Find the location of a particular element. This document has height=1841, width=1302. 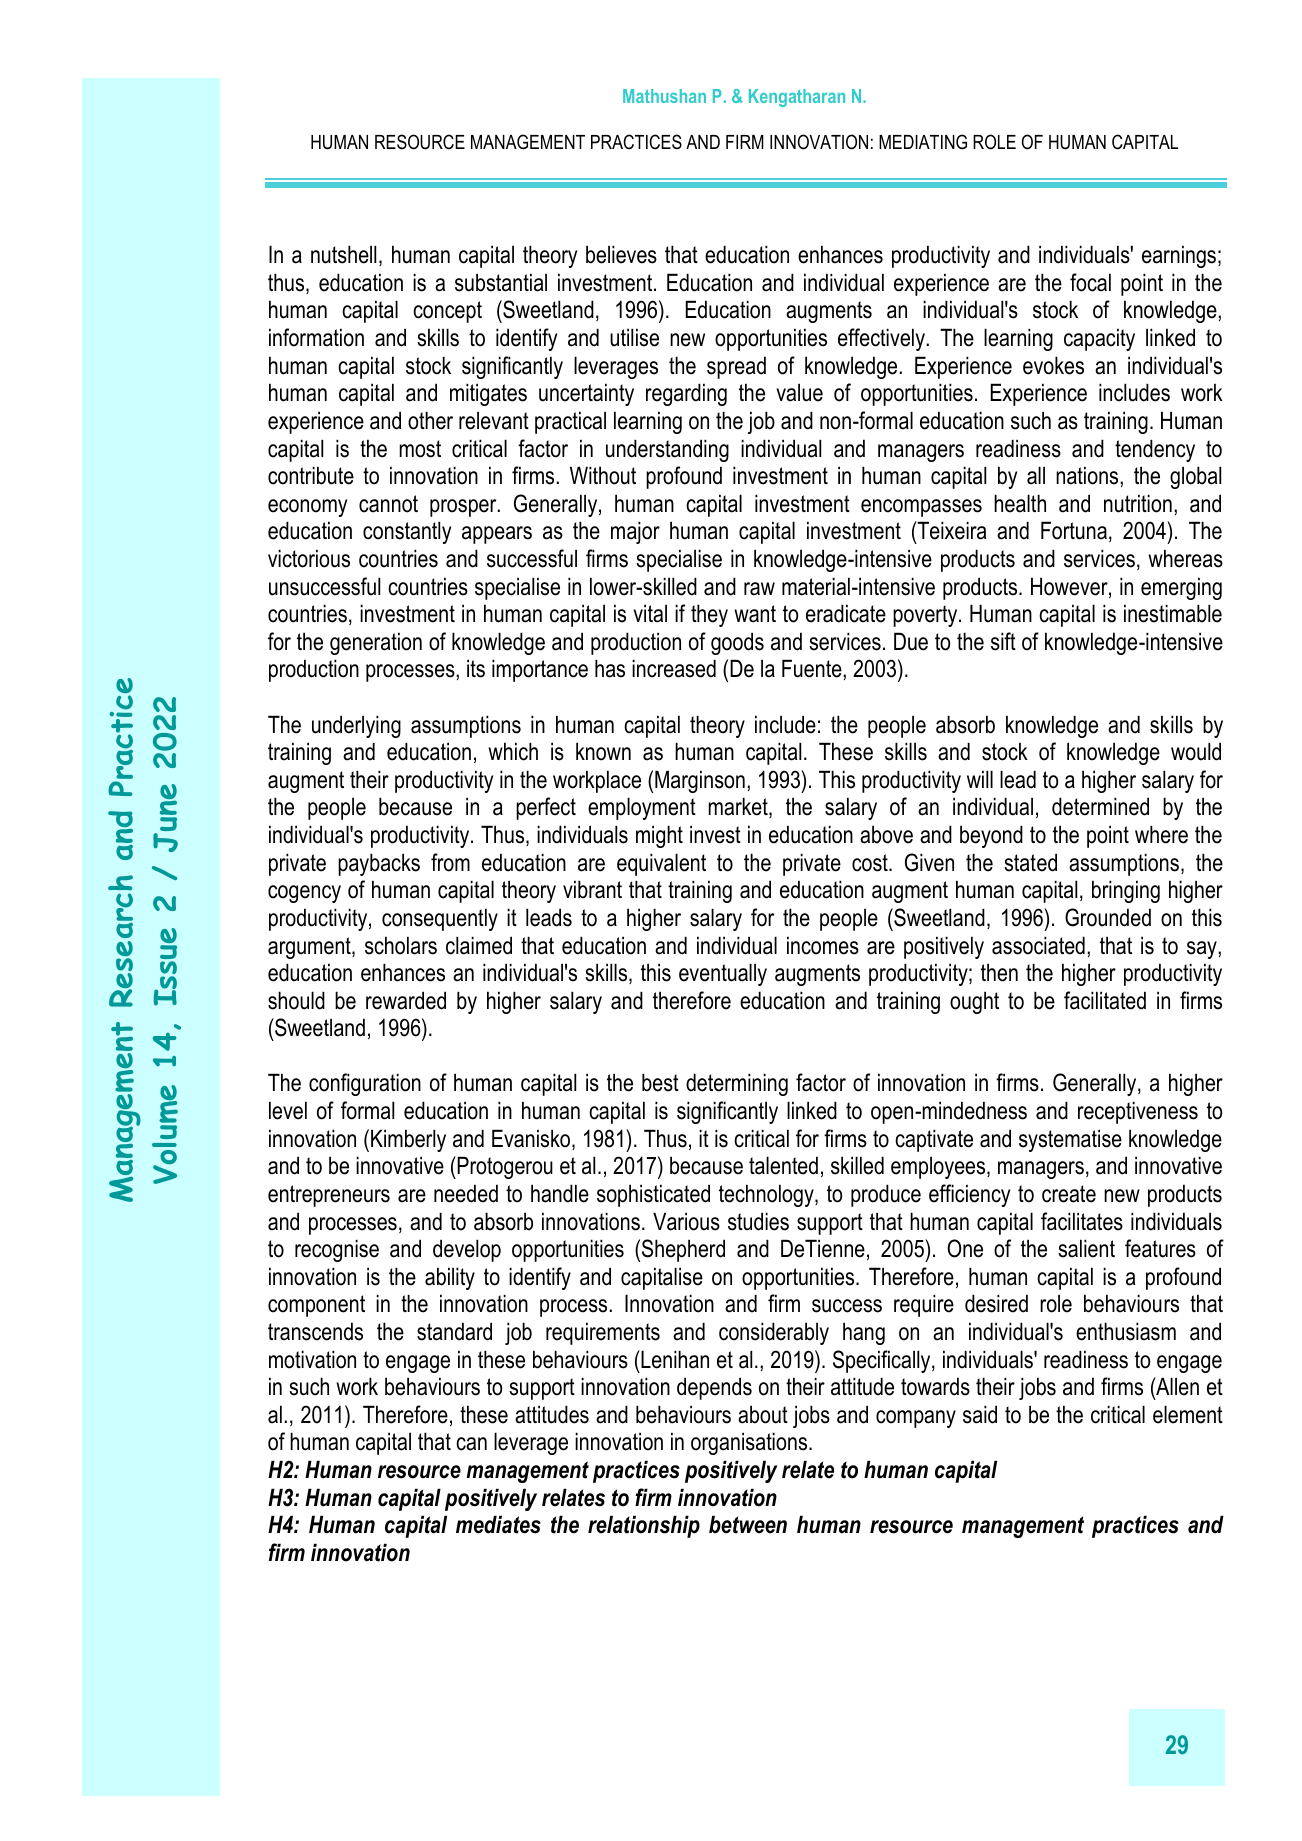

market is located at coordinates (739, 807).
